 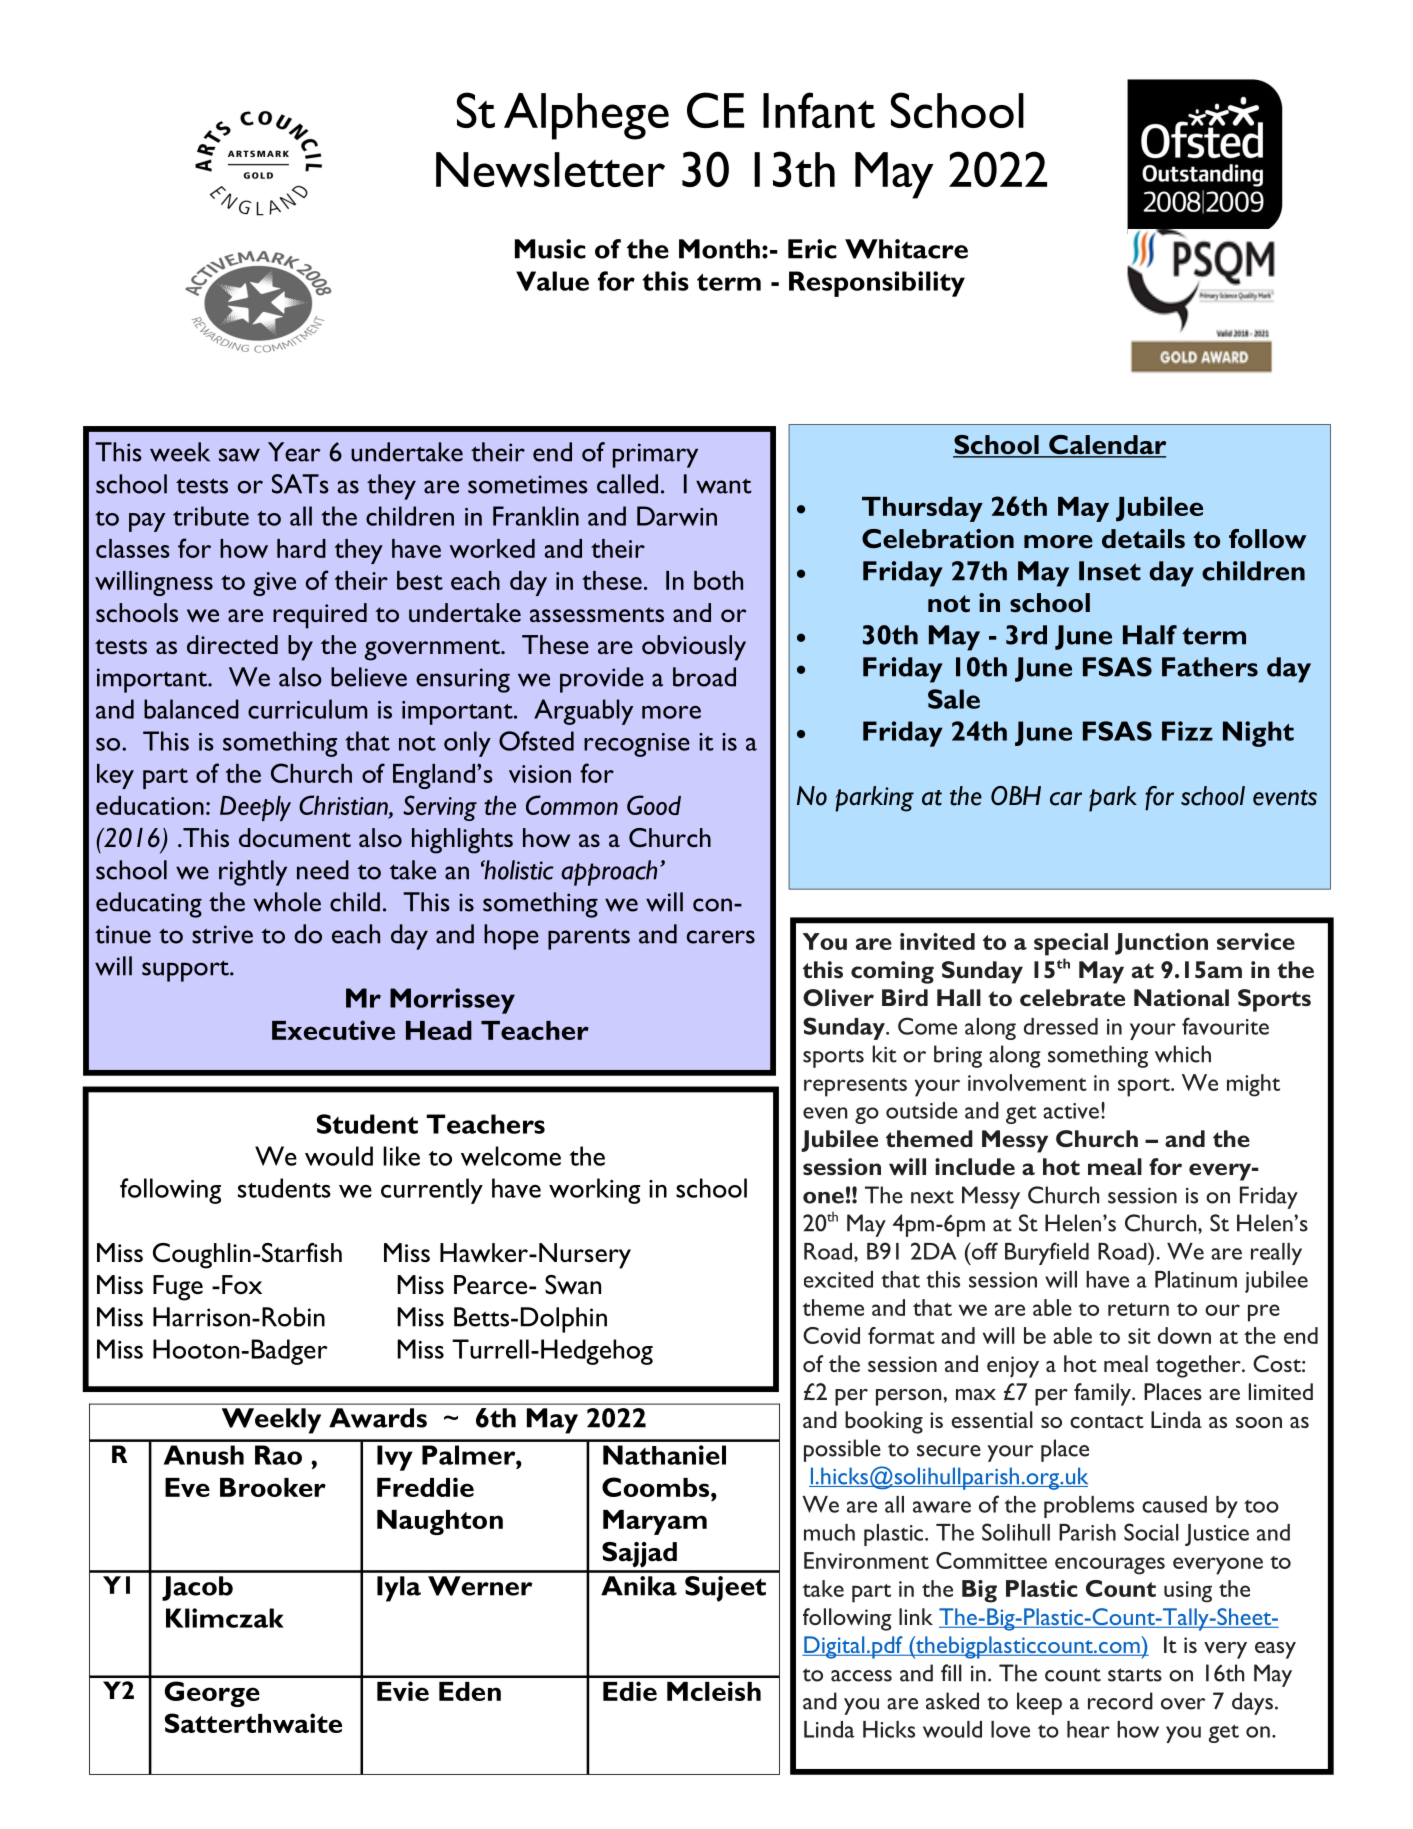 What do you see at coordinates (819, 110) in the screenshot?
I see `Infant` at bounding box center [819, 110].
